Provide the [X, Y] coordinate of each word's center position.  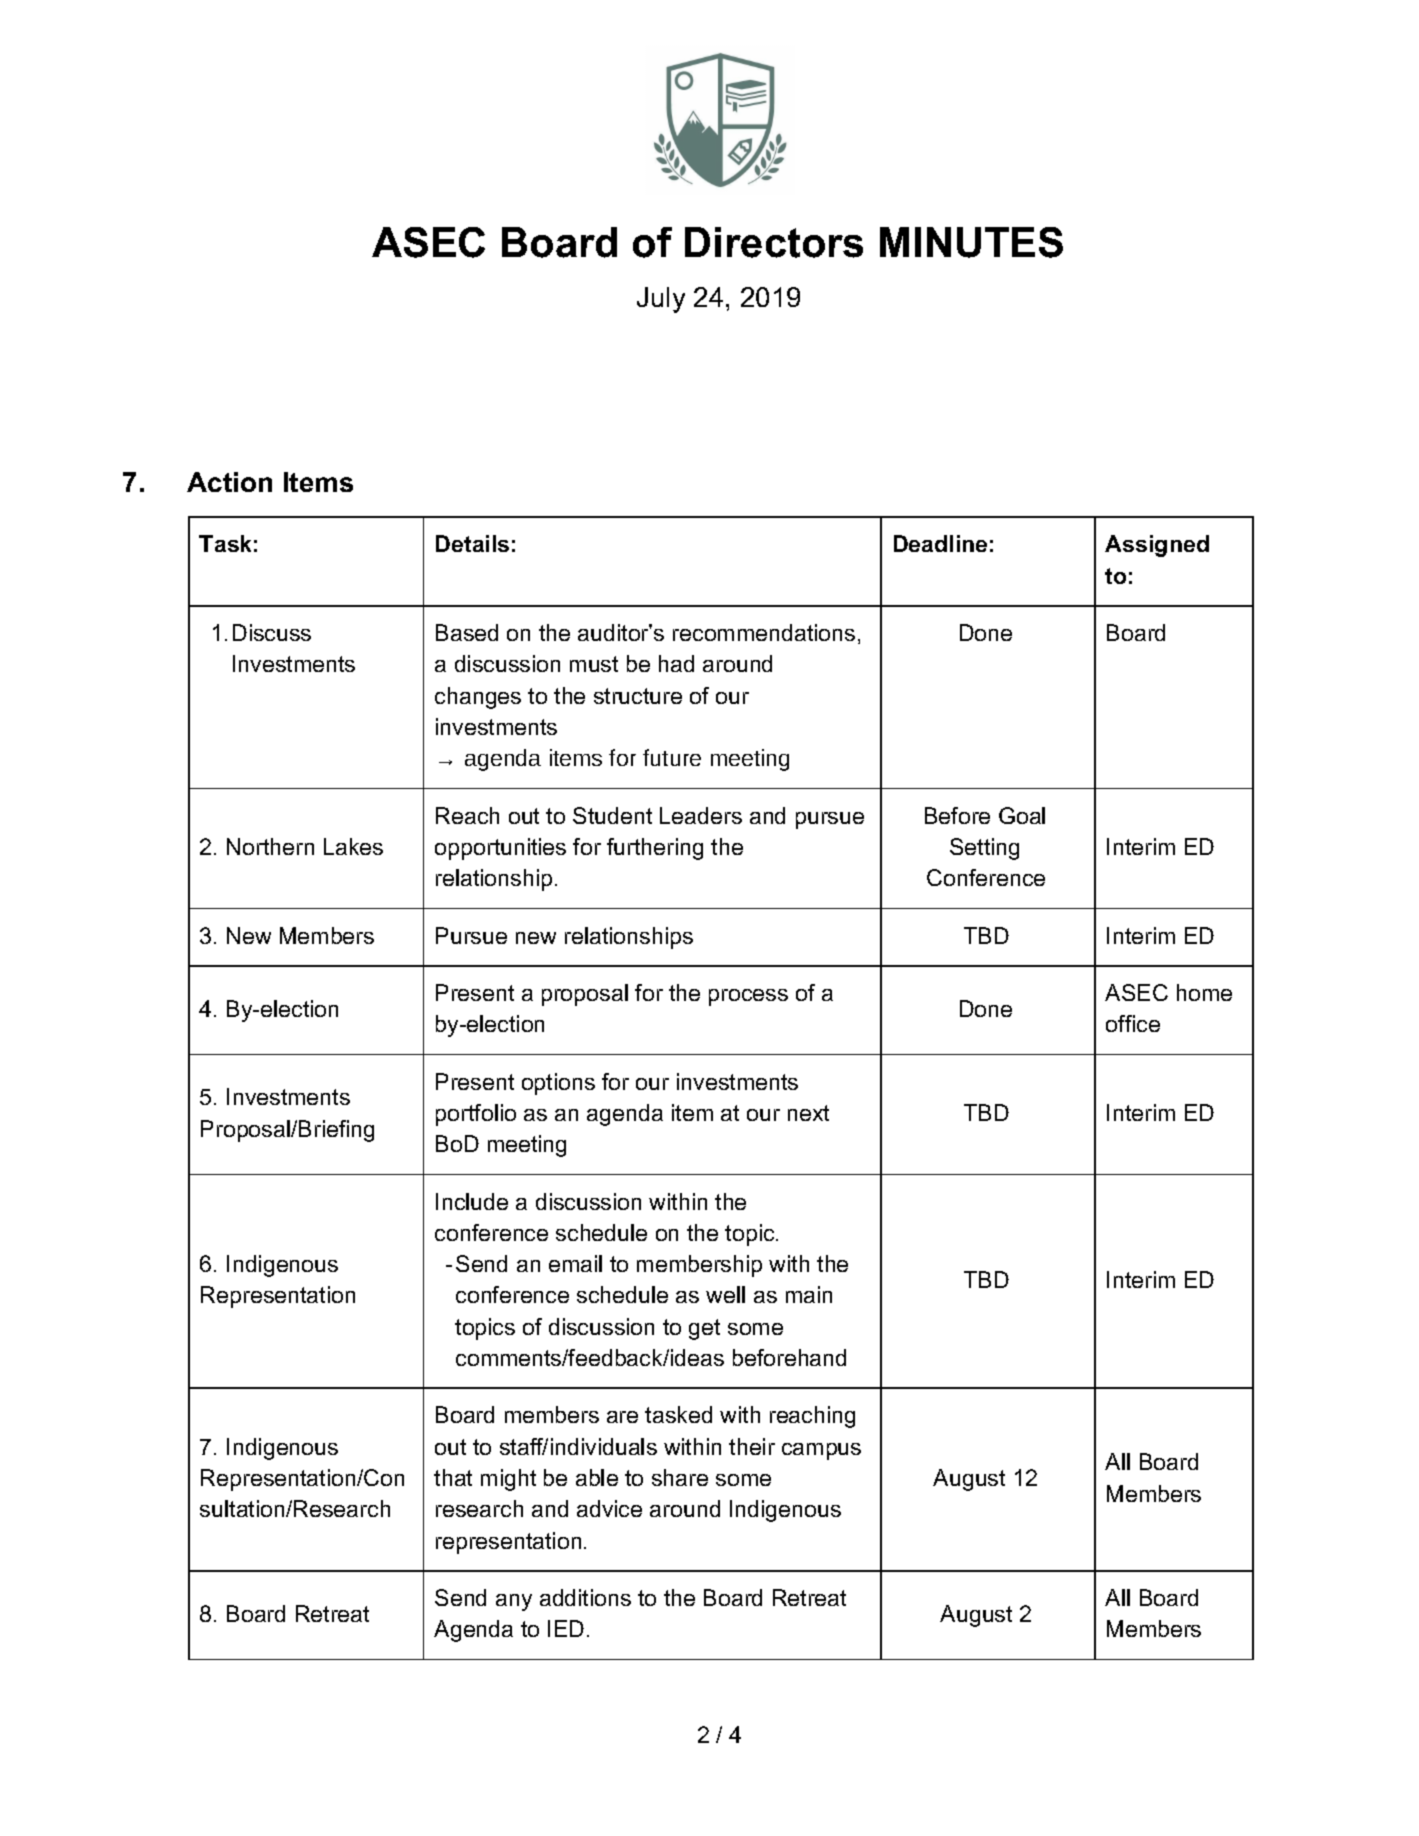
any [514, 1602]
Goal [1022, 815]
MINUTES [971, 242]
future [672, 757]
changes [478, 698]
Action [229, 482]
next [808, 1113]
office [1133, 1023]
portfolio [476, 1115]
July [661, 300]
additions [585, 1597]
